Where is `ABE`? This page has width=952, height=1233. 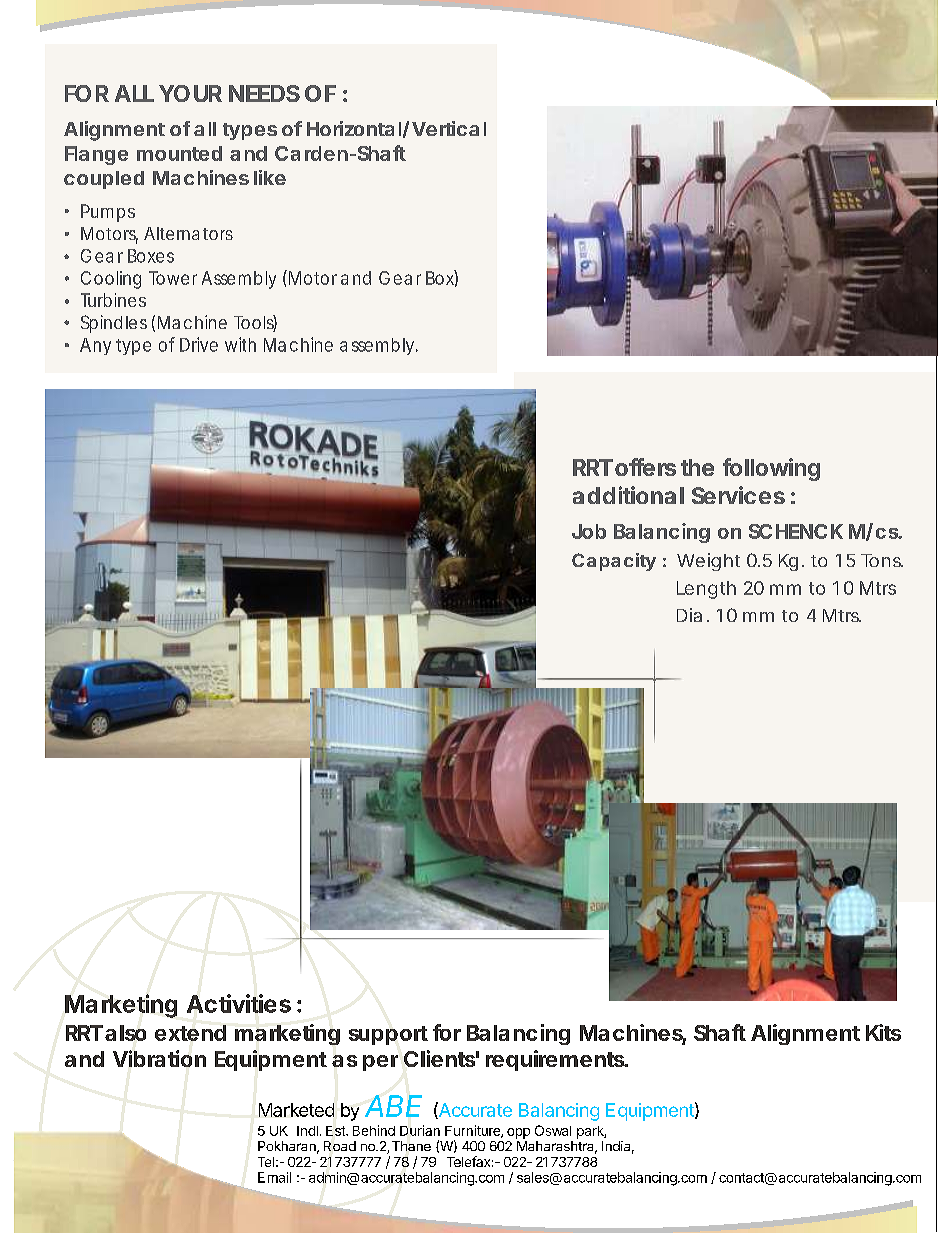
ABE is located at coordinates (393, 1106).
